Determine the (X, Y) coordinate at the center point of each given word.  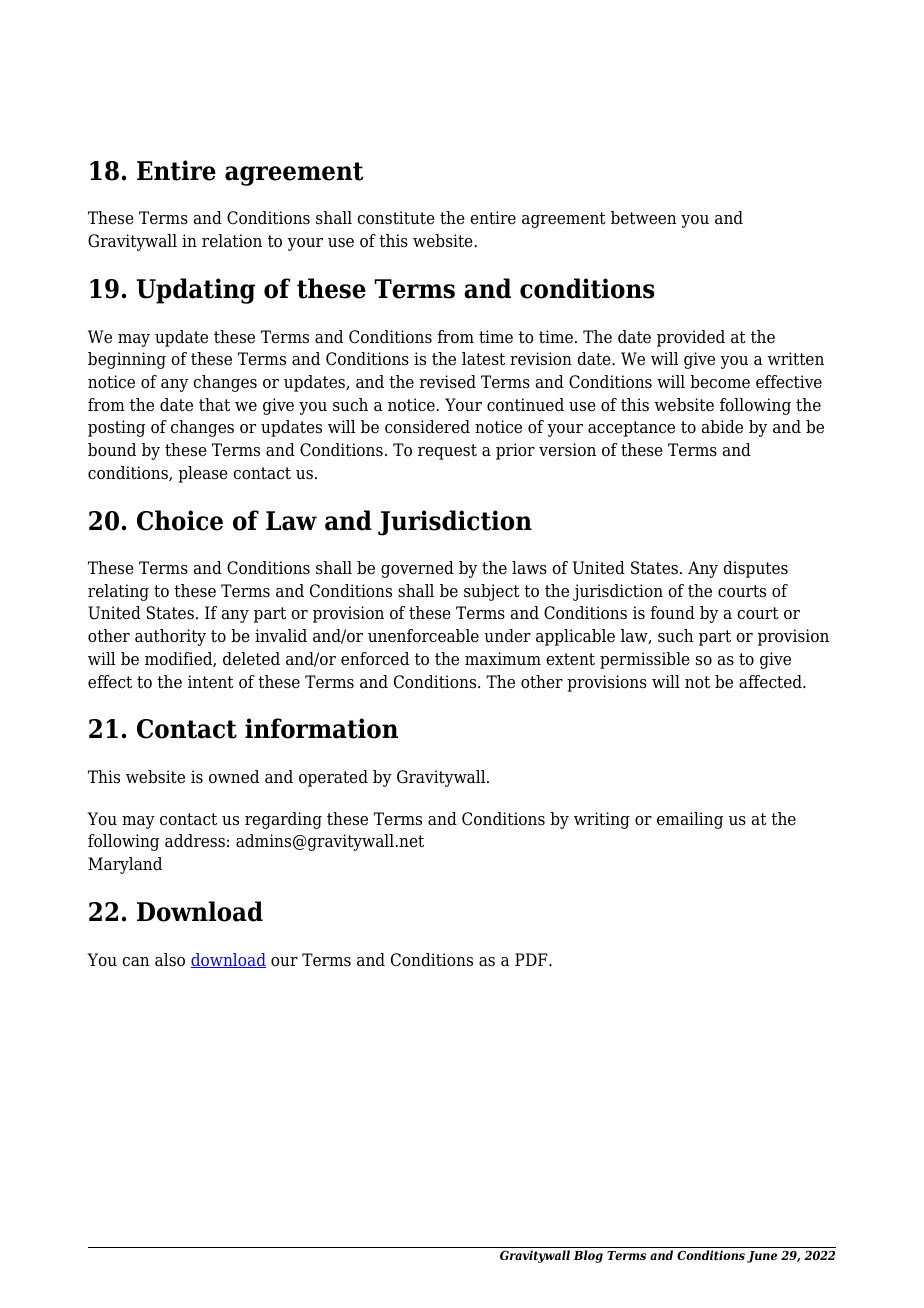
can (136, 962)
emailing (690, 820)
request (447, 452)
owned (234, 777)
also (170, 960)
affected (771, 682)
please (203, 474)
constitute (396, 218)
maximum (503, 658)
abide (722, 427)
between (644, 218)
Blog (588, 1256)
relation (232, 241)
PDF (532, 959)
